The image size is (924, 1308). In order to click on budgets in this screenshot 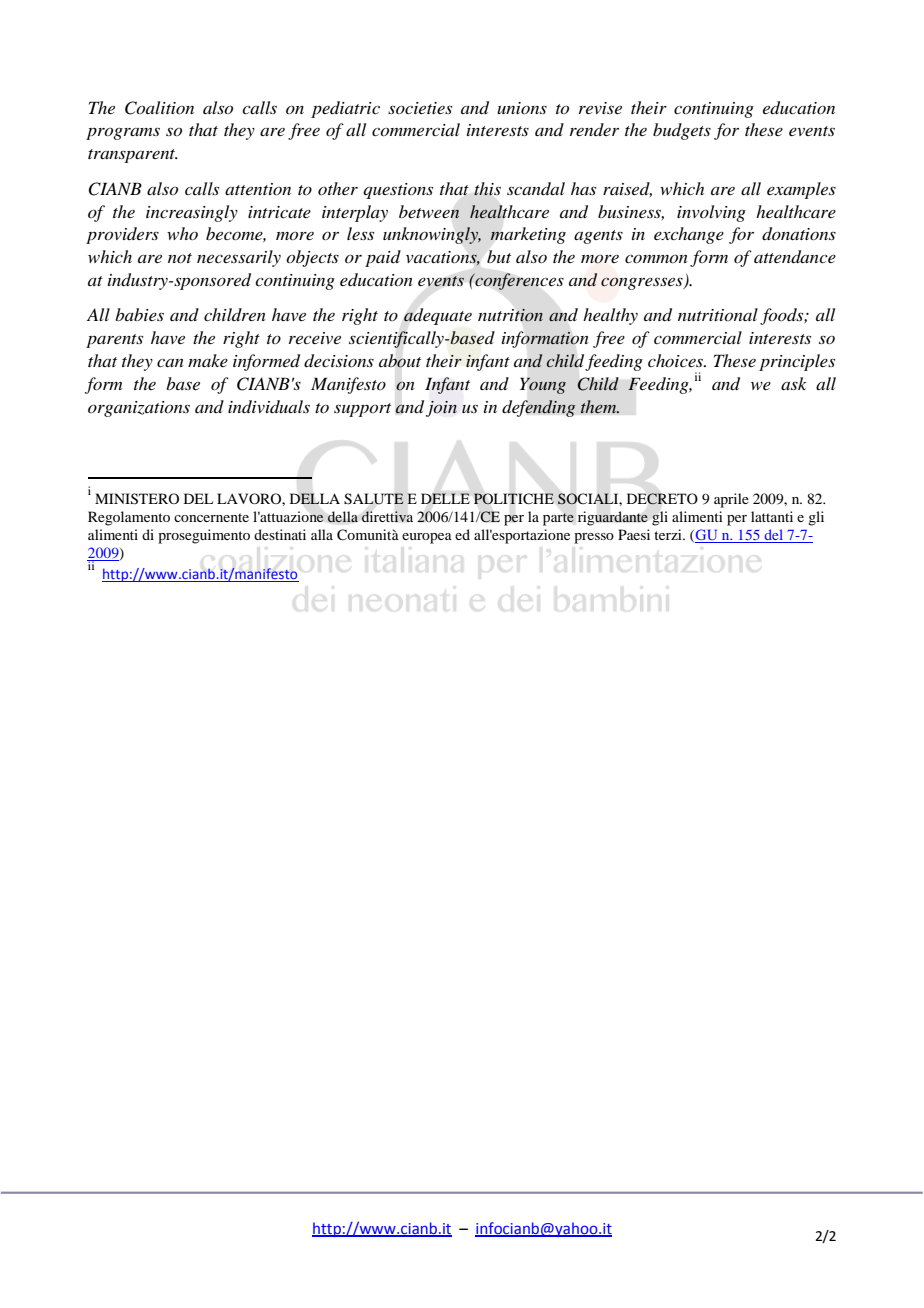, I will do `click(682, 131)`.
